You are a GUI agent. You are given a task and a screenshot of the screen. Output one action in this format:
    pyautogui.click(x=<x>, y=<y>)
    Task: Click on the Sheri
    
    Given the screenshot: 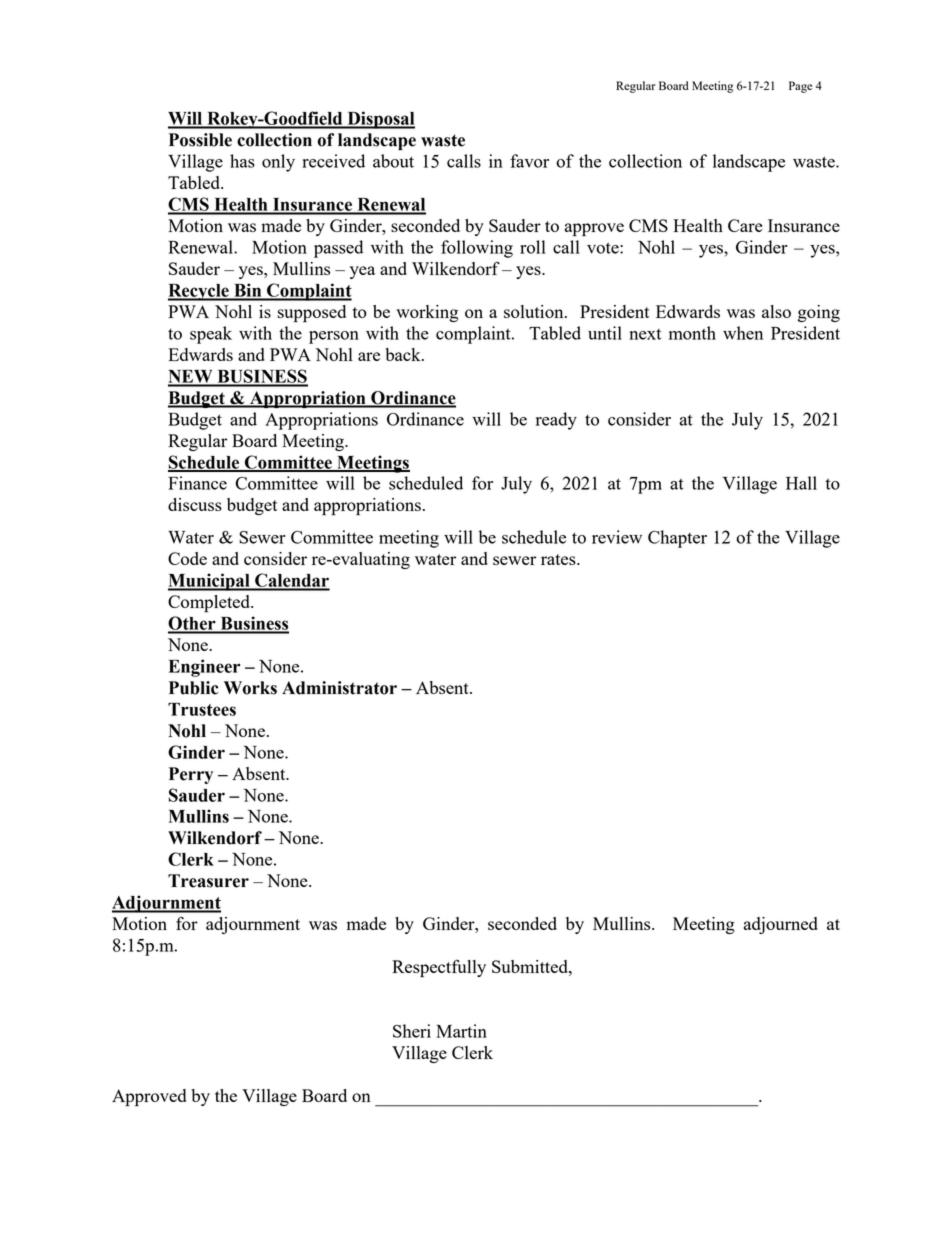 What is the action you would take?
    pyautogui.click(x=412, y=1031)
